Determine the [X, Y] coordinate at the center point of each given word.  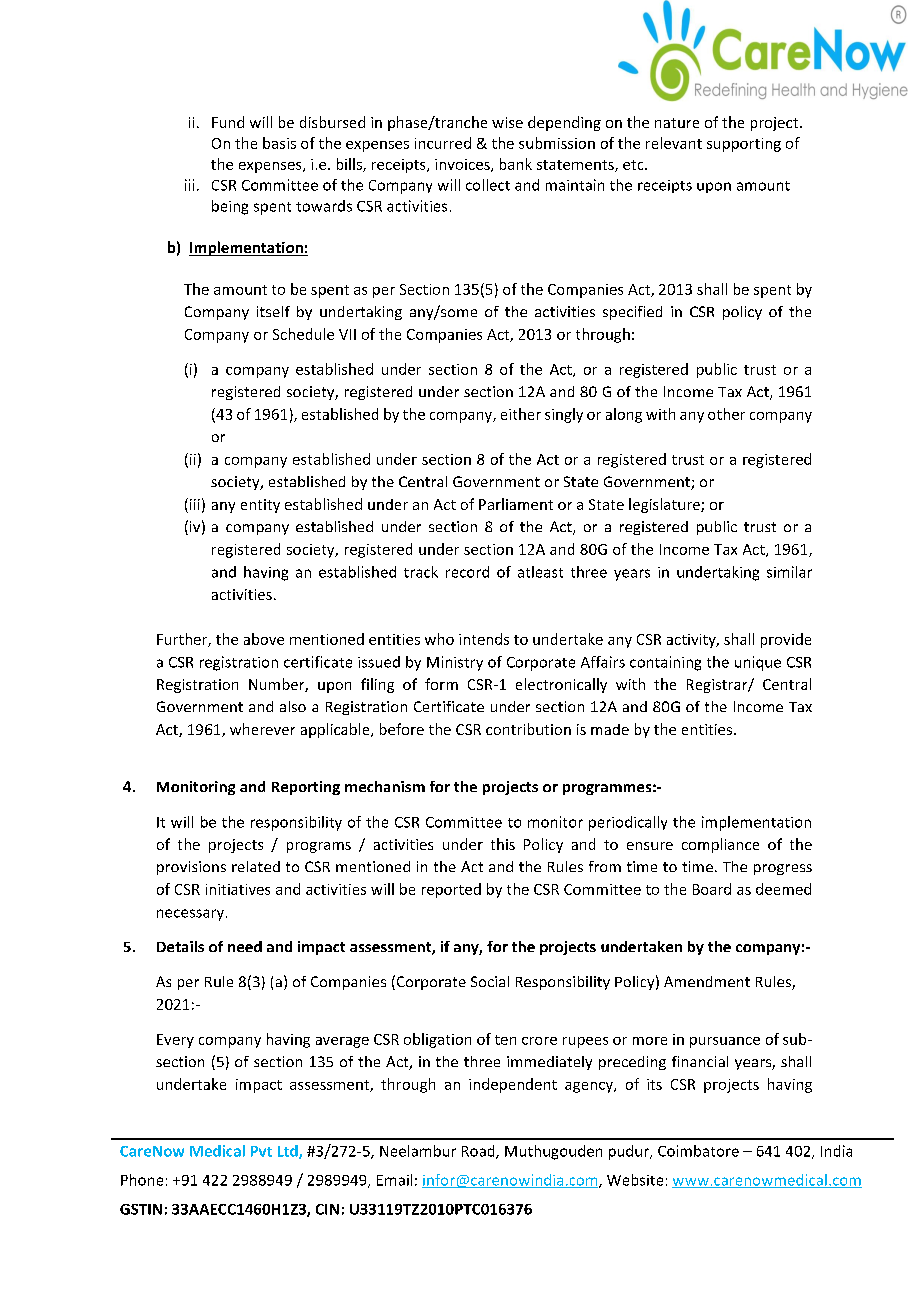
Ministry [455, 663]
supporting [744, 145]
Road [479, 1152]
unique [758, 663]
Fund [228, 122]
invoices [463, 165]
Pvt [261, 1151]
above [264, 639]
